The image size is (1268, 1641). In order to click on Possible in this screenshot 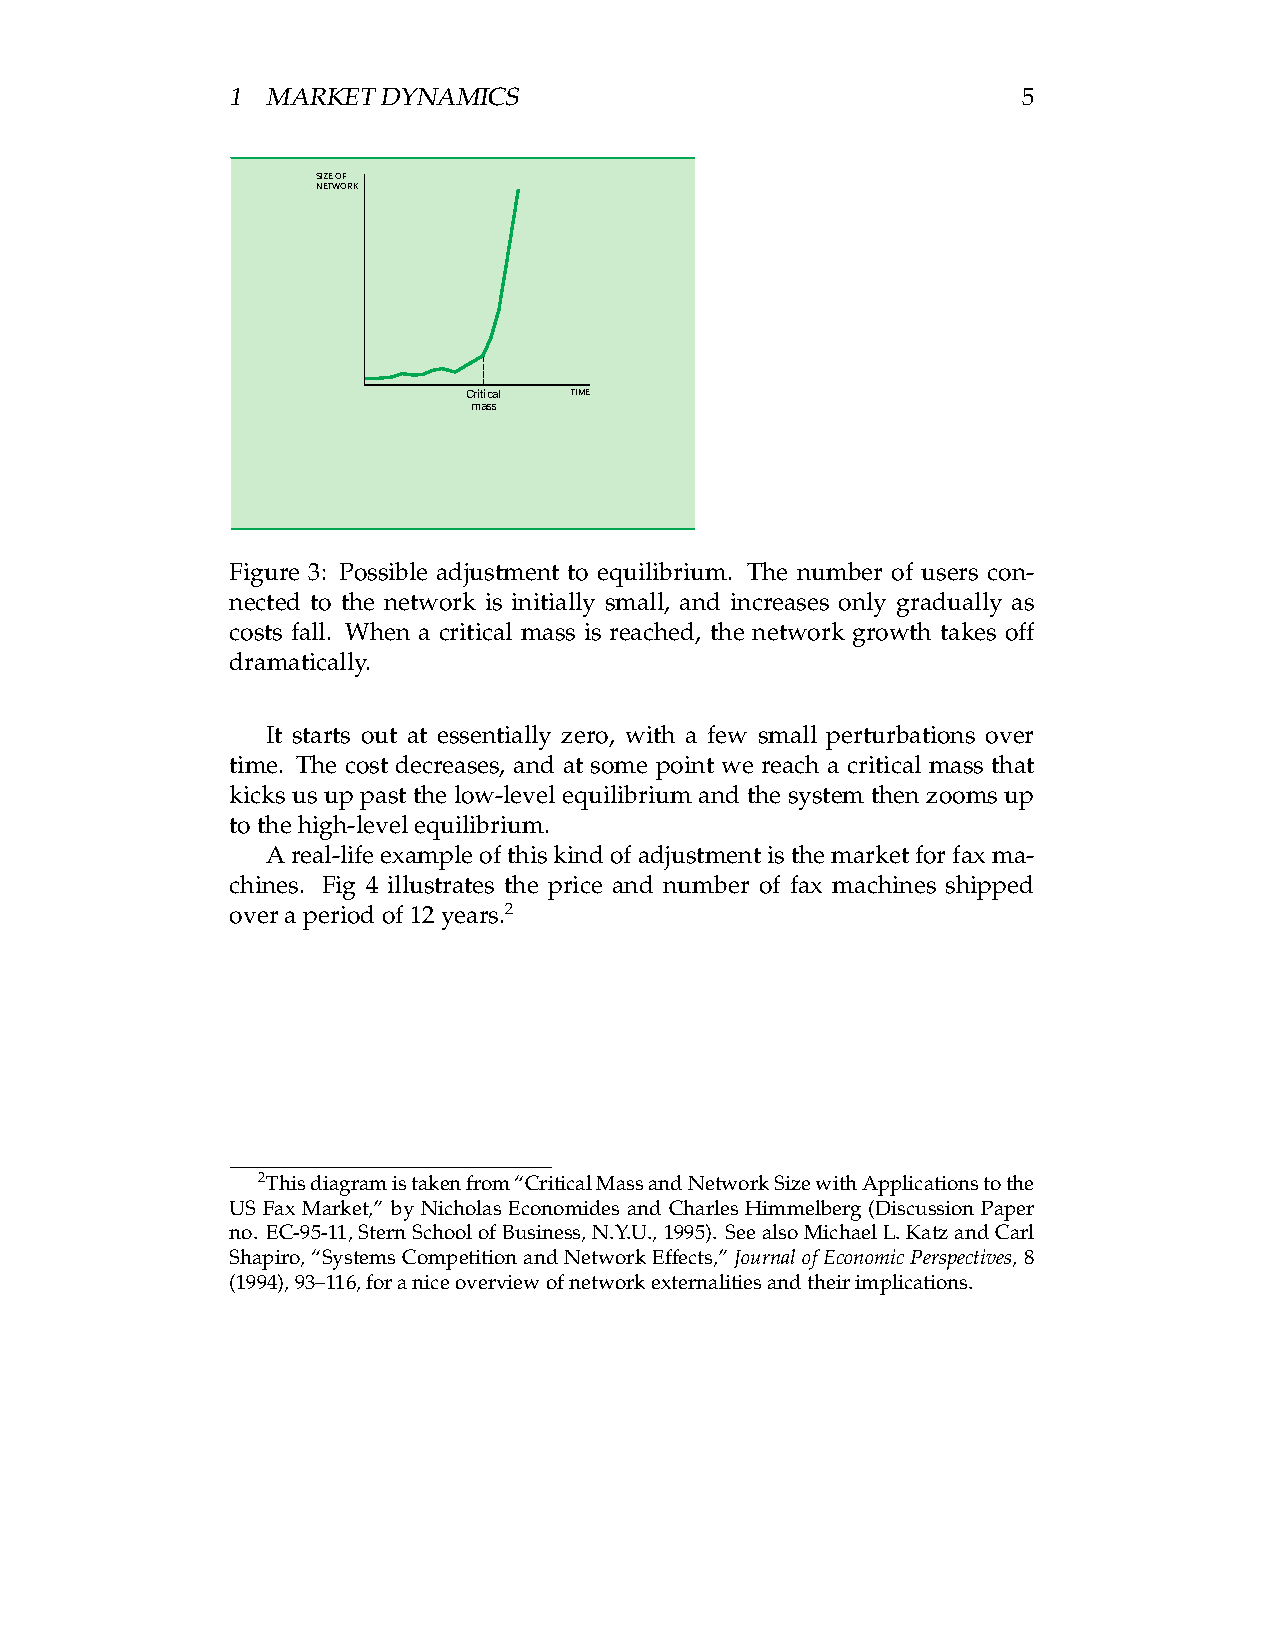, I will do `click(383, 571)`.
